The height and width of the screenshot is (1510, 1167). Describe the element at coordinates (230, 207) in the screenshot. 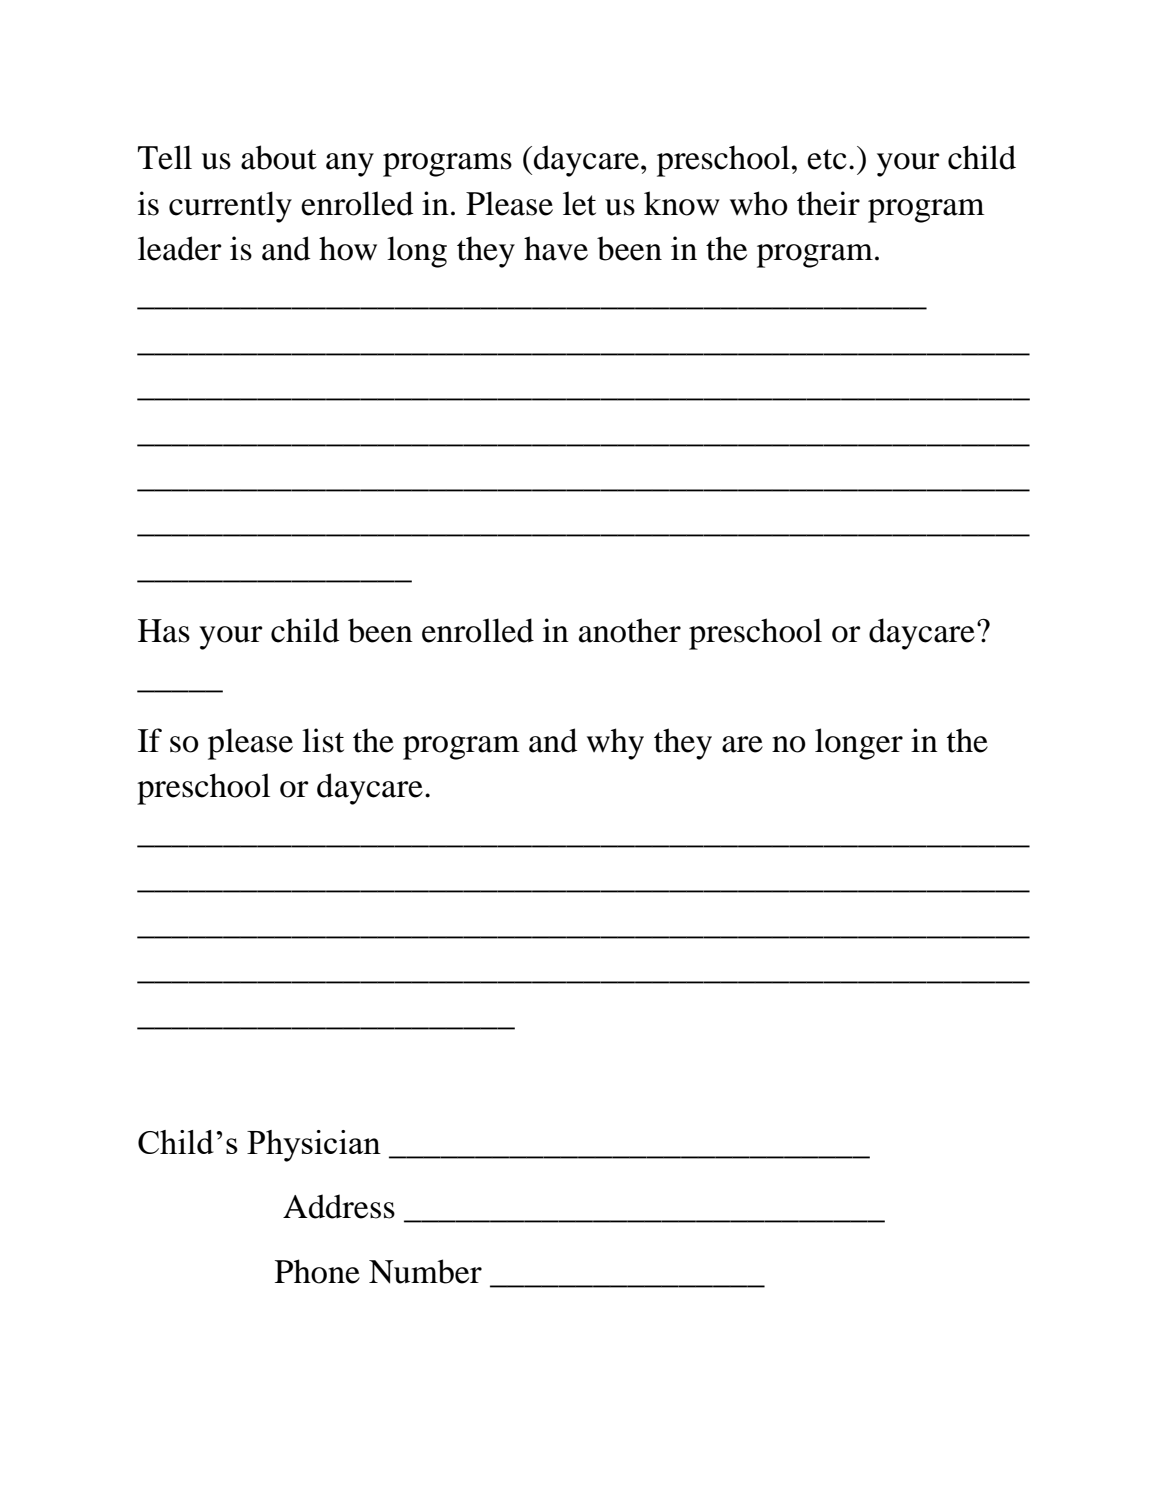

I see `currently` at that location.
